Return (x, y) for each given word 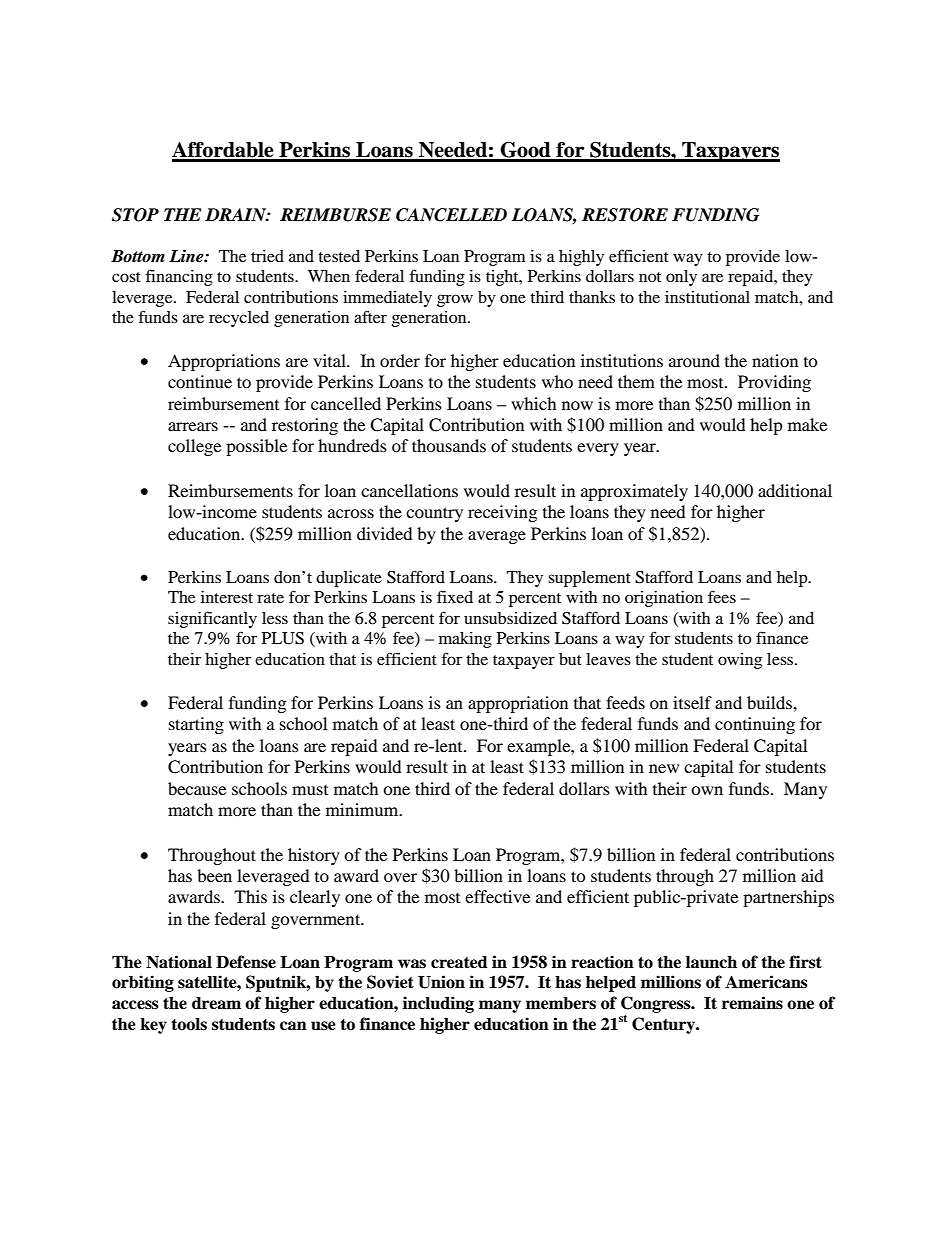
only (681, 278)
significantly (212, 619)
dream (216, 1003)
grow (455, 300)
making (465, 640)
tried (267, 256)
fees (722, 596)
